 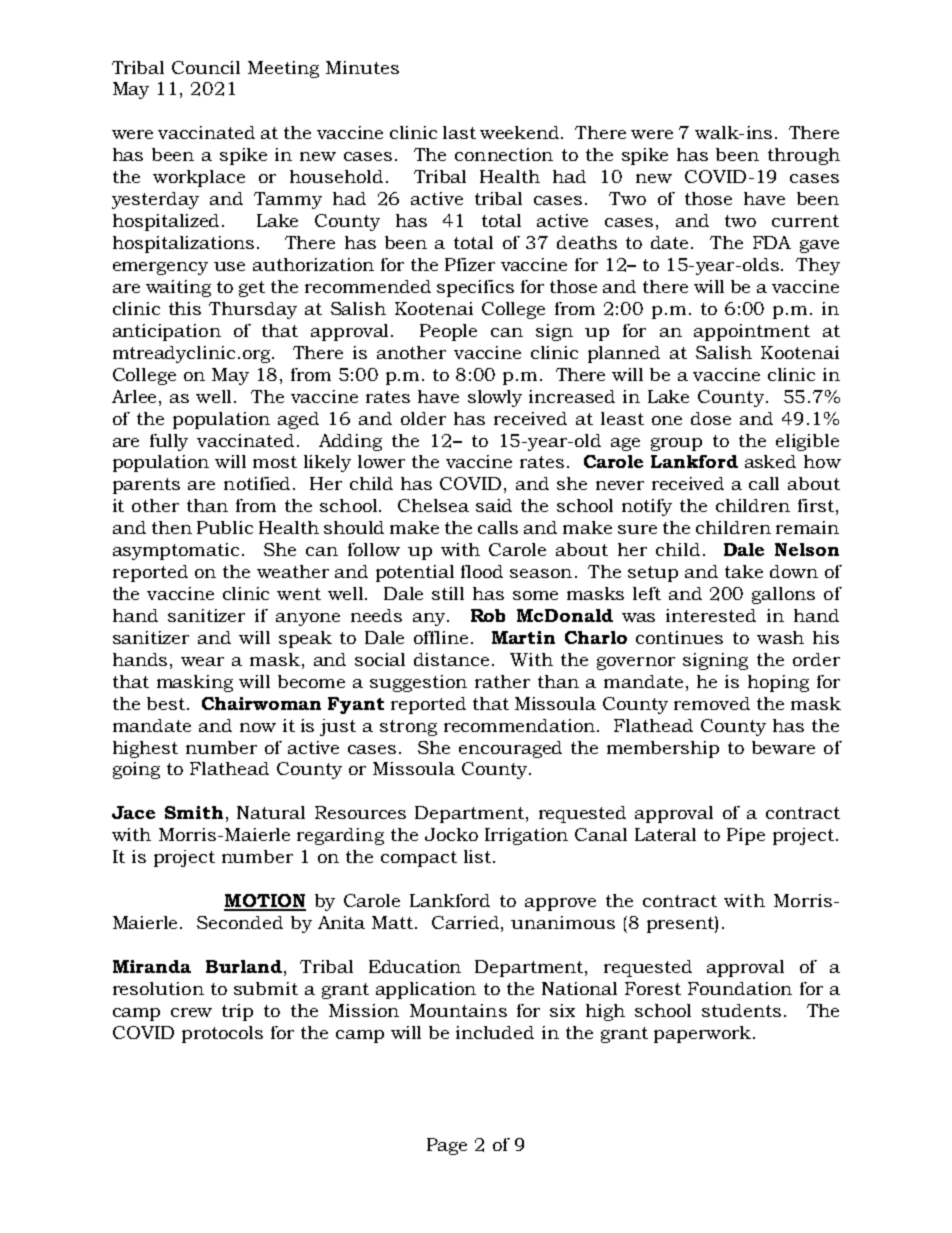 What do you see at coordinates (202, 661) in the image?
I see `wear` at bounding box center [202, 661].
